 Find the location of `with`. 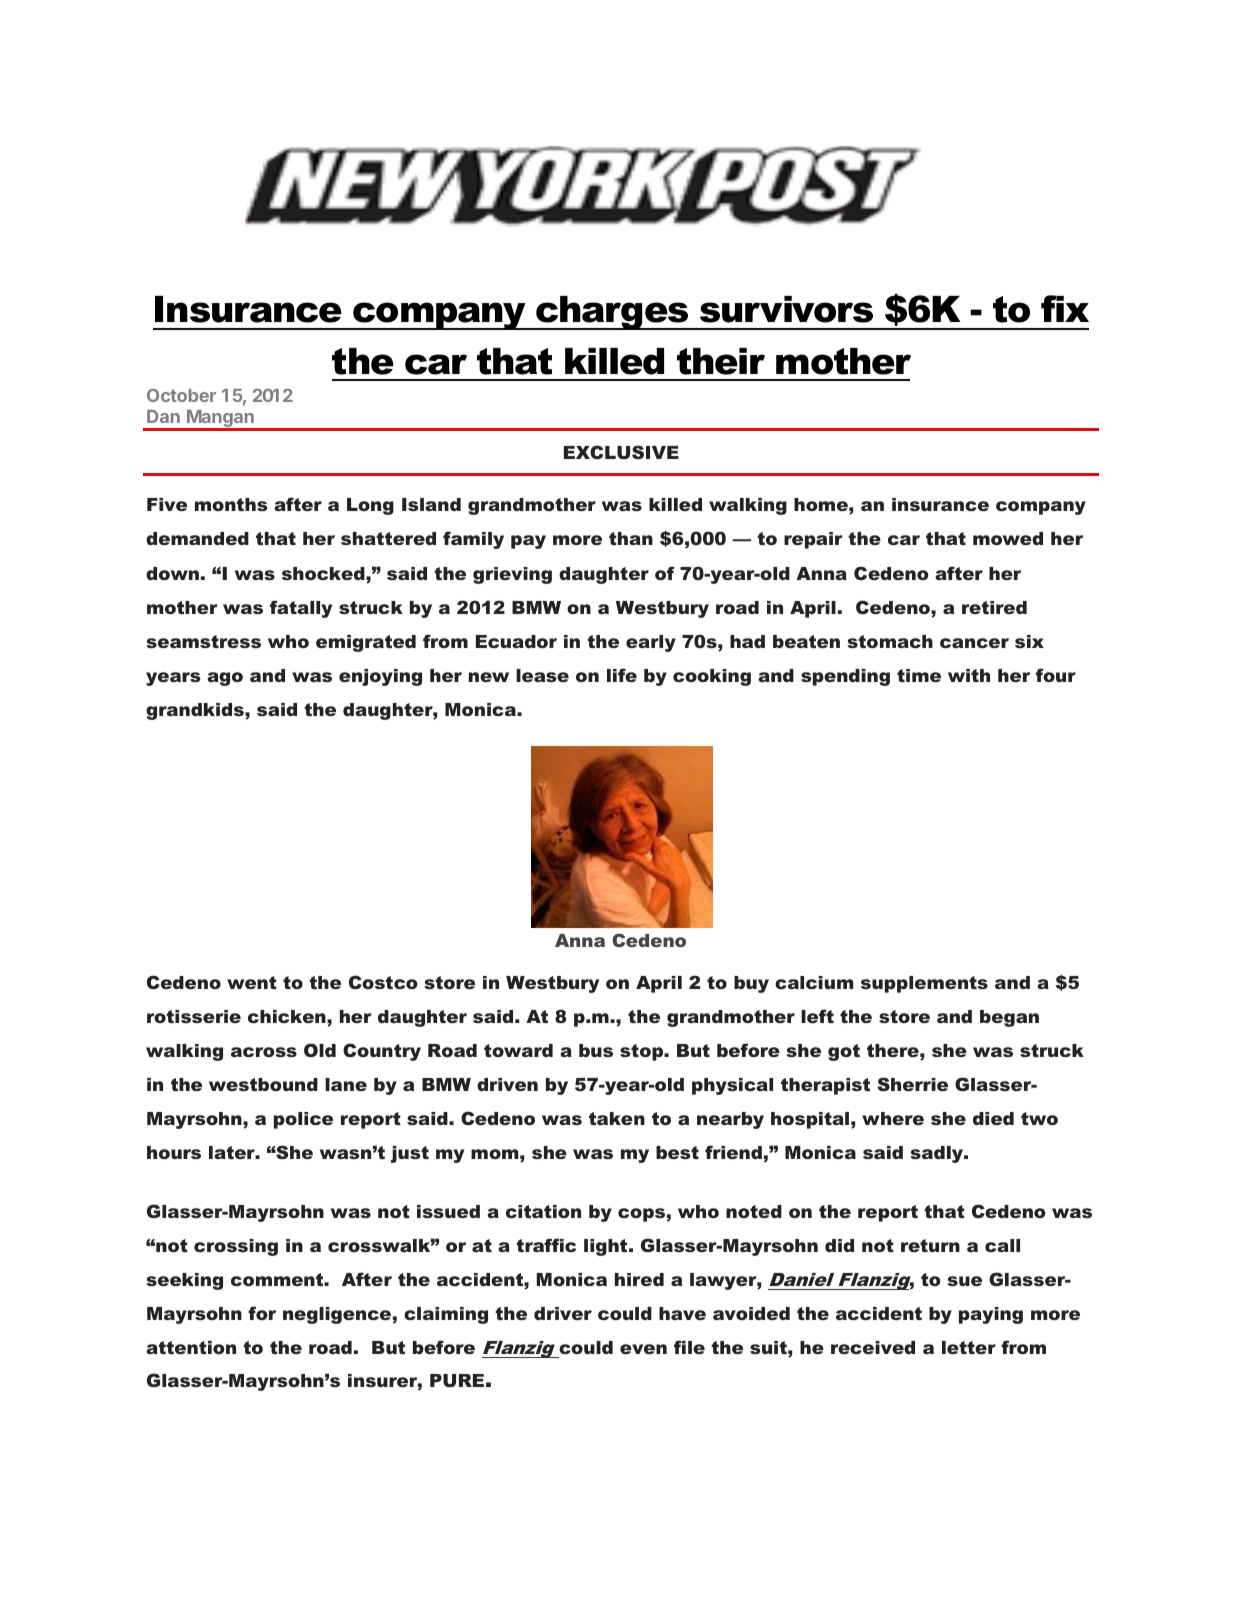

with is located at coordinates (969, 675).
